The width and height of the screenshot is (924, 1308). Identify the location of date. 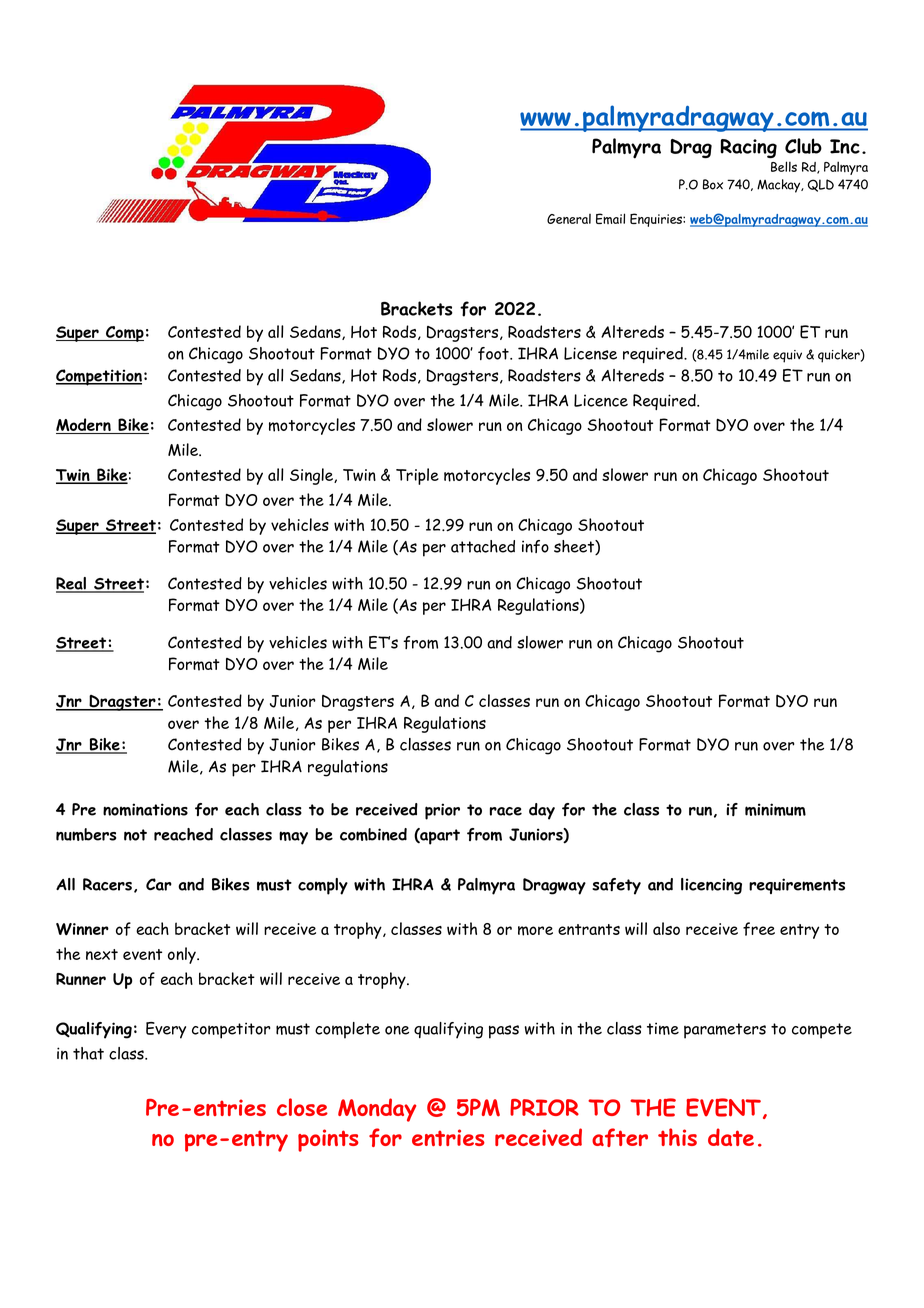
(731, 1137).
